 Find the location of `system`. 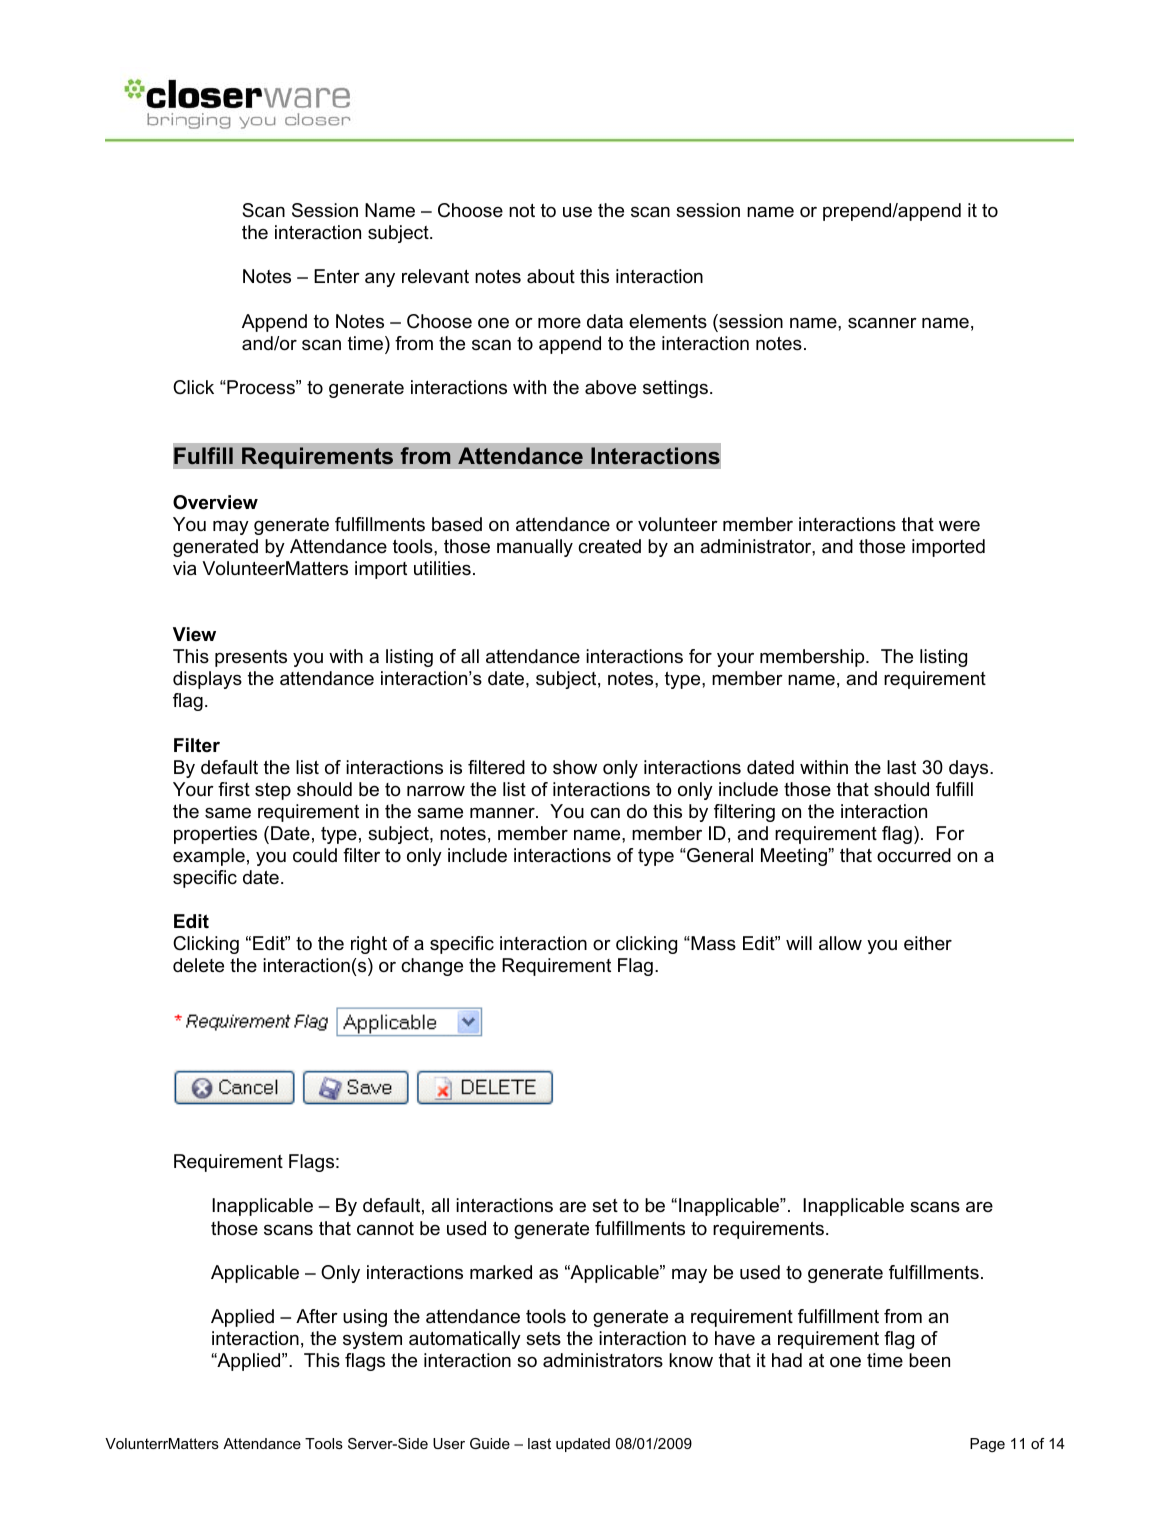

system is located at coordinates (372, 1340).
